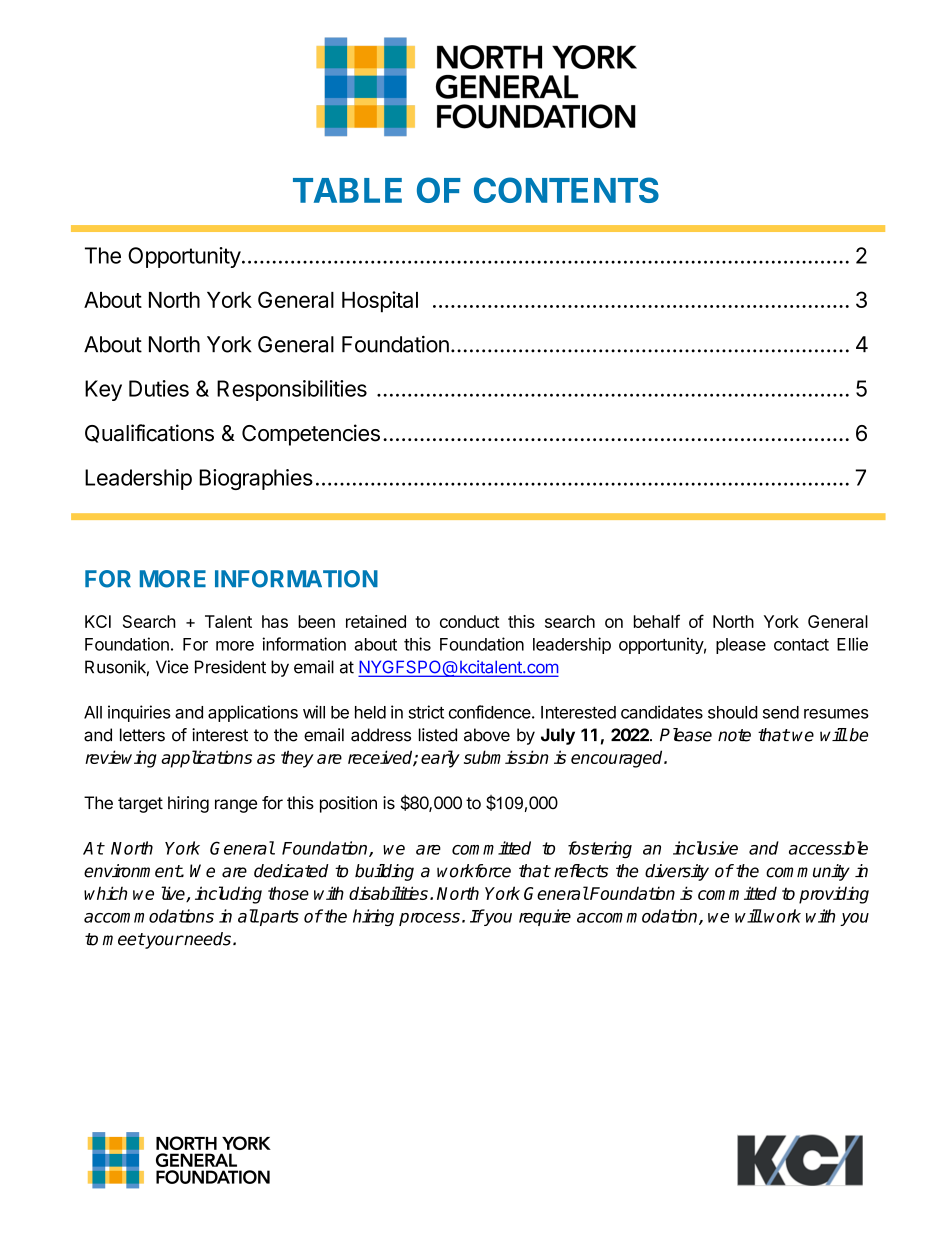 This image has width=952, height=1233. Describe the element at coordinates (149, 433) in the image. I see `Qualifications` at that location.
